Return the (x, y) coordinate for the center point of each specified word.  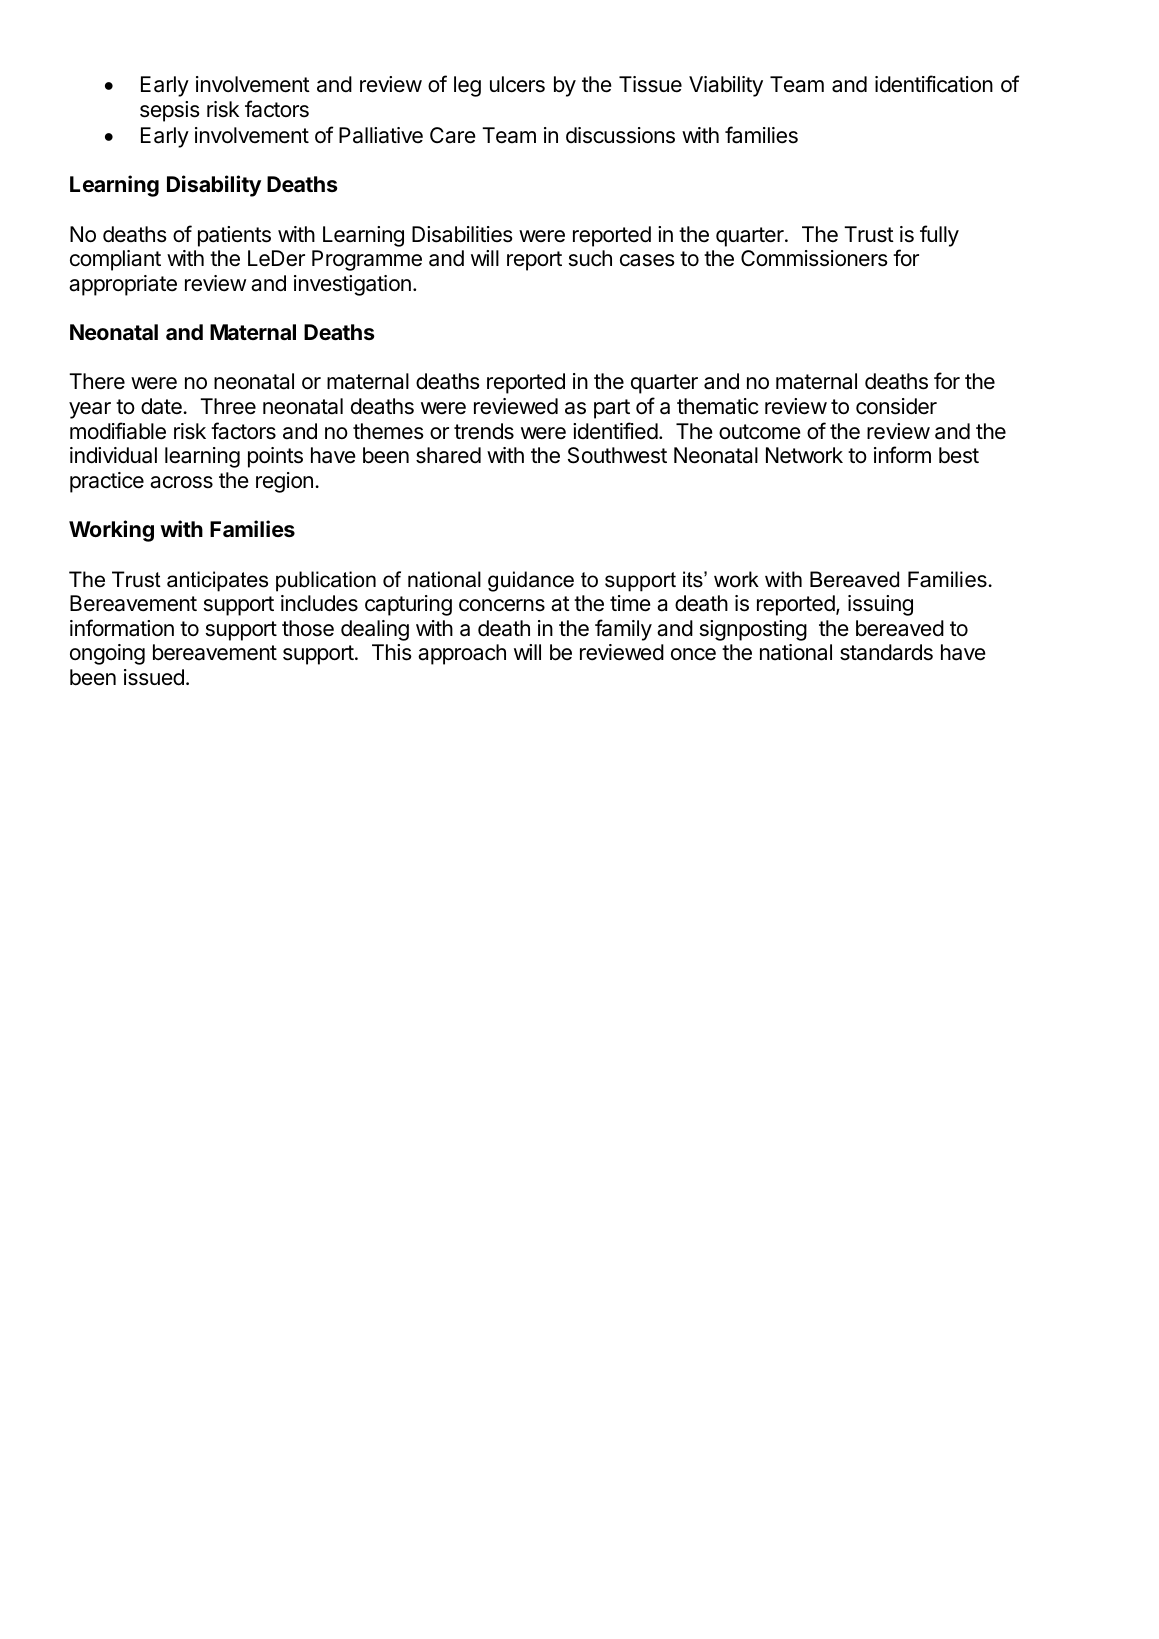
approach (462, 654)
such (590, 258)
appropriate (123, 285)
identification (934, 84)
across (181, 482)
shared (448, 455)
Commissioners (814, 258)
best (959, 455)
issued (154, 677)
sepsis (170, 111)
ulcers (517, 84)
